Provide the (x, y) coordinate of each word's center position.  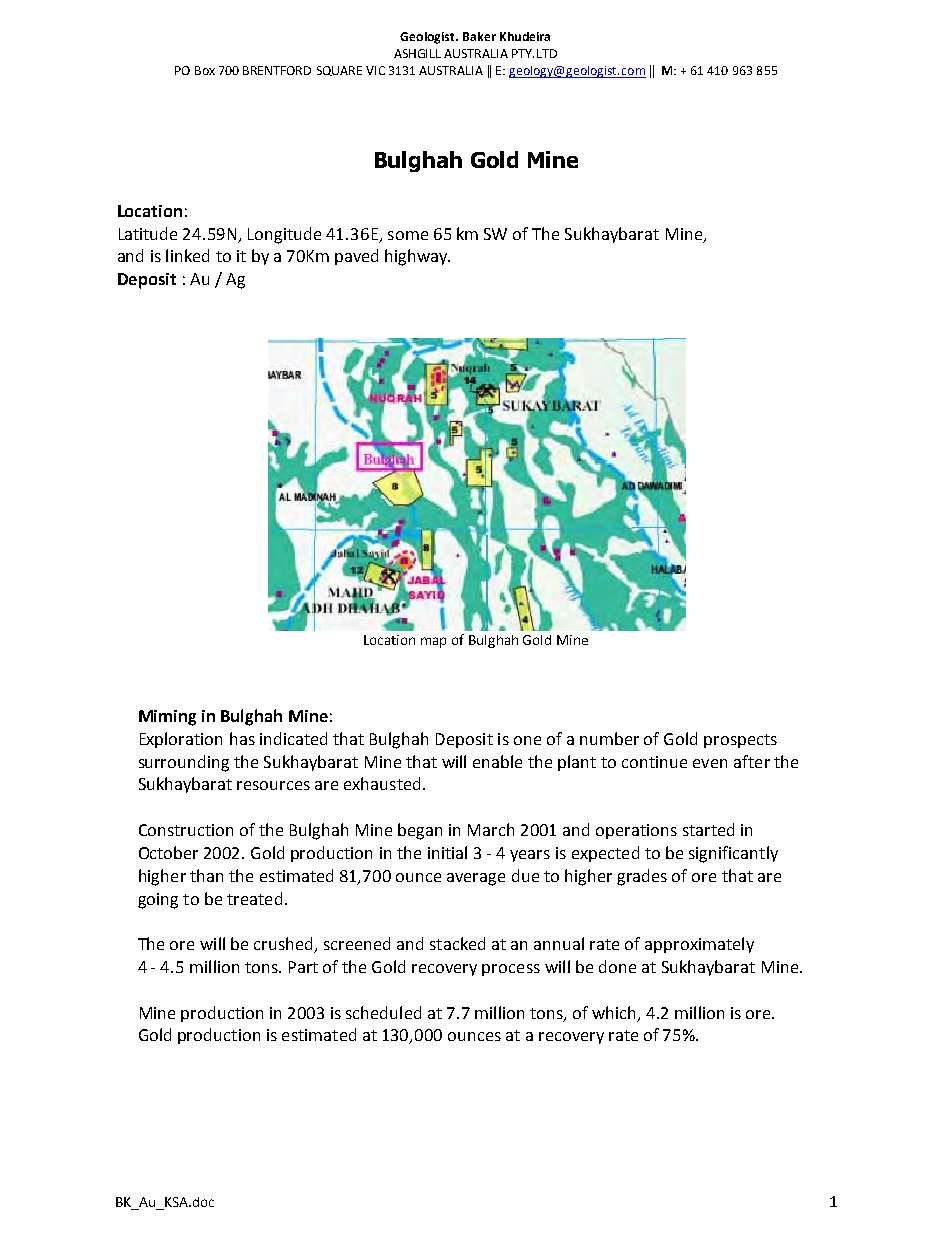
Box (205, 70)
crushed (284, 945)
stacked (457, 943)
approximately (699, 945)
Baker (479, 36)
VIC (375, 70)
